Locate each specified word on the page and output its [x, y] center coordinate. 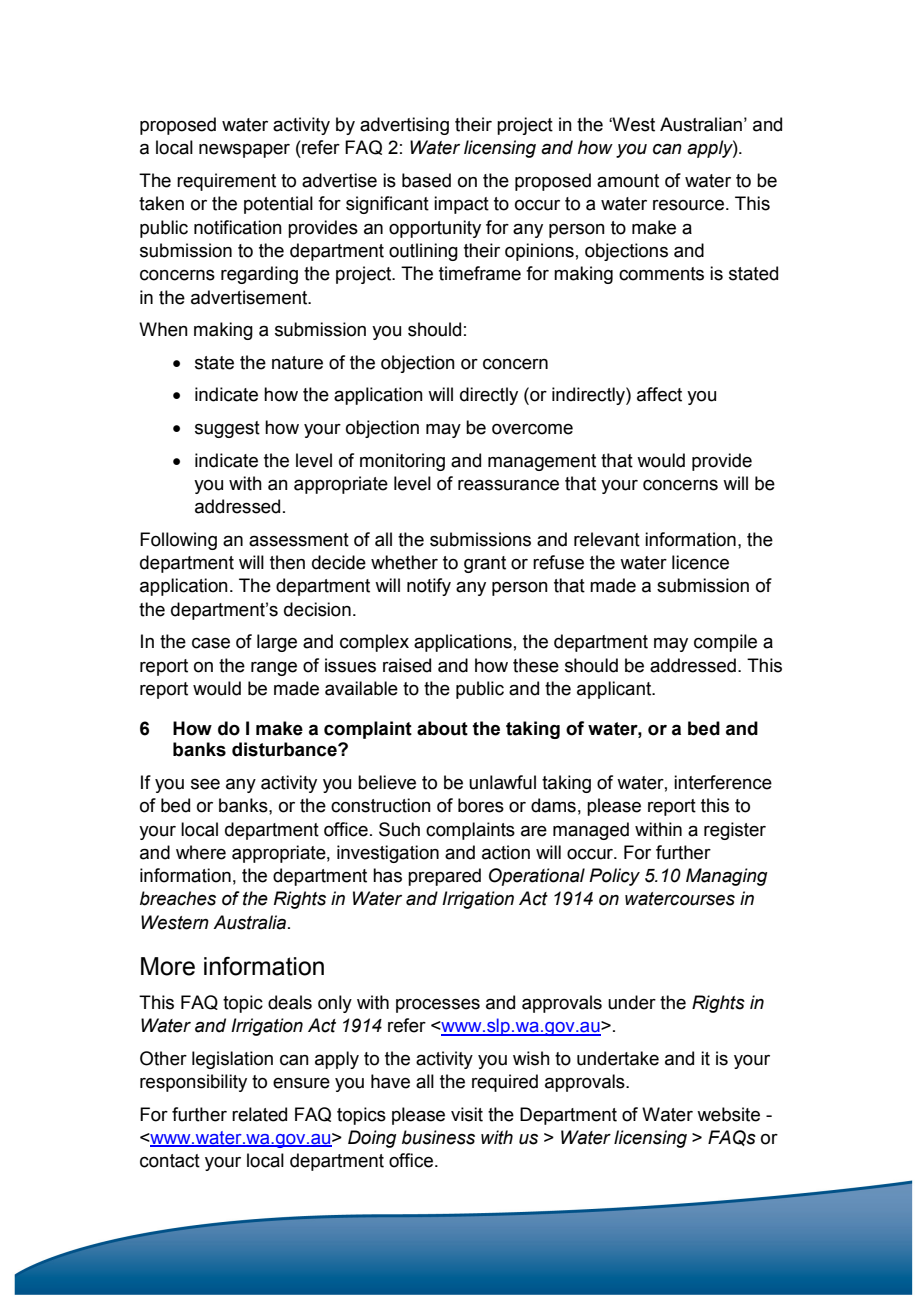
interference [723, 782]
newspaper [244, 151]
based [426, 180]
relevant [607, 539]
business [438, 1137]
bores [481, 805]
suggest [227, 429]
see [205, 784]
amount [628, 181]
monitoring [402, 462]
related [259, 1114]
